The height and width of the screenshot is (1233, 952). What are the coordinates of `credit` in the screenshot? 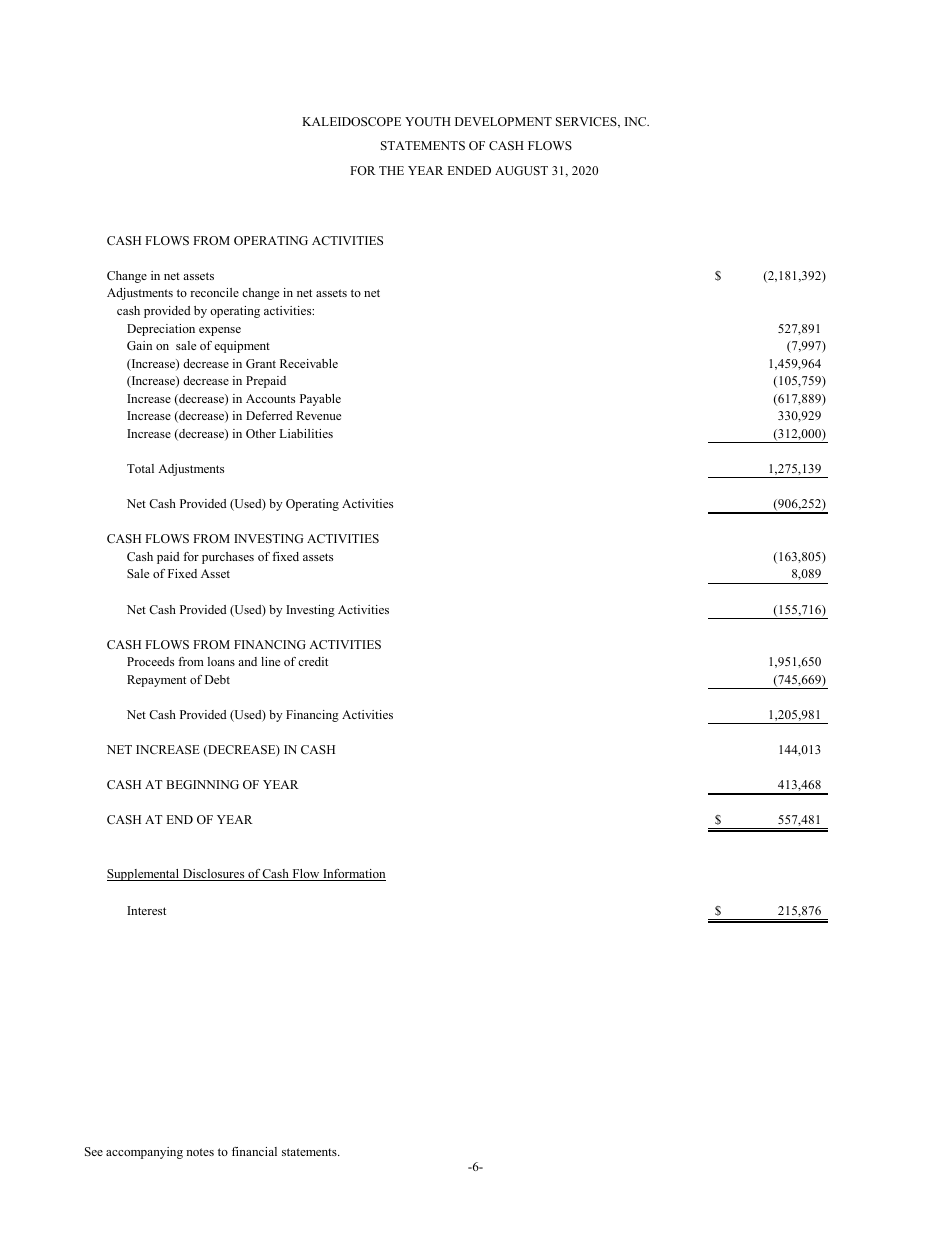 It's located at (313, 661).
